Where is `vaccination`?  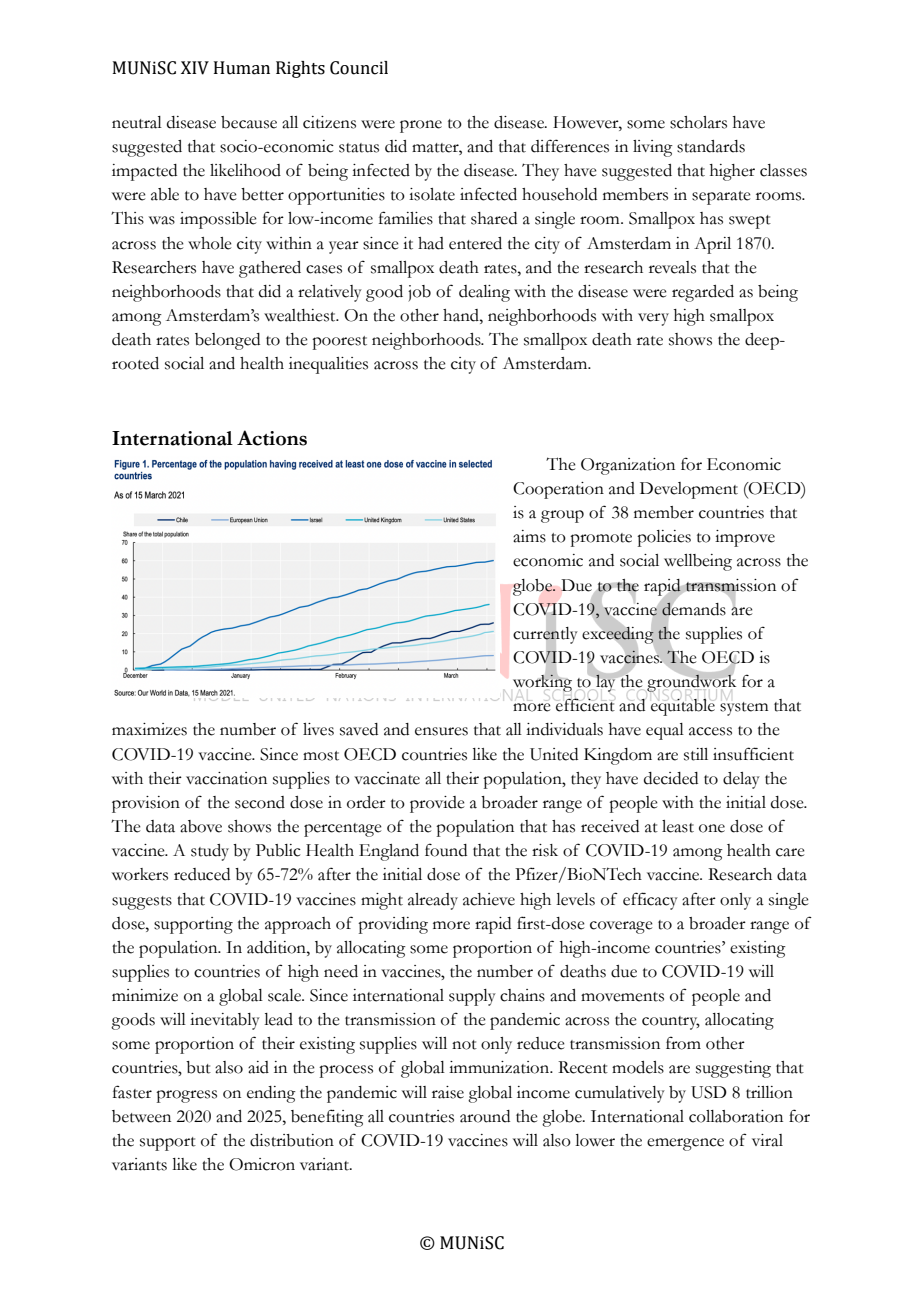 vaccination is located at coordinates (226, 778).
